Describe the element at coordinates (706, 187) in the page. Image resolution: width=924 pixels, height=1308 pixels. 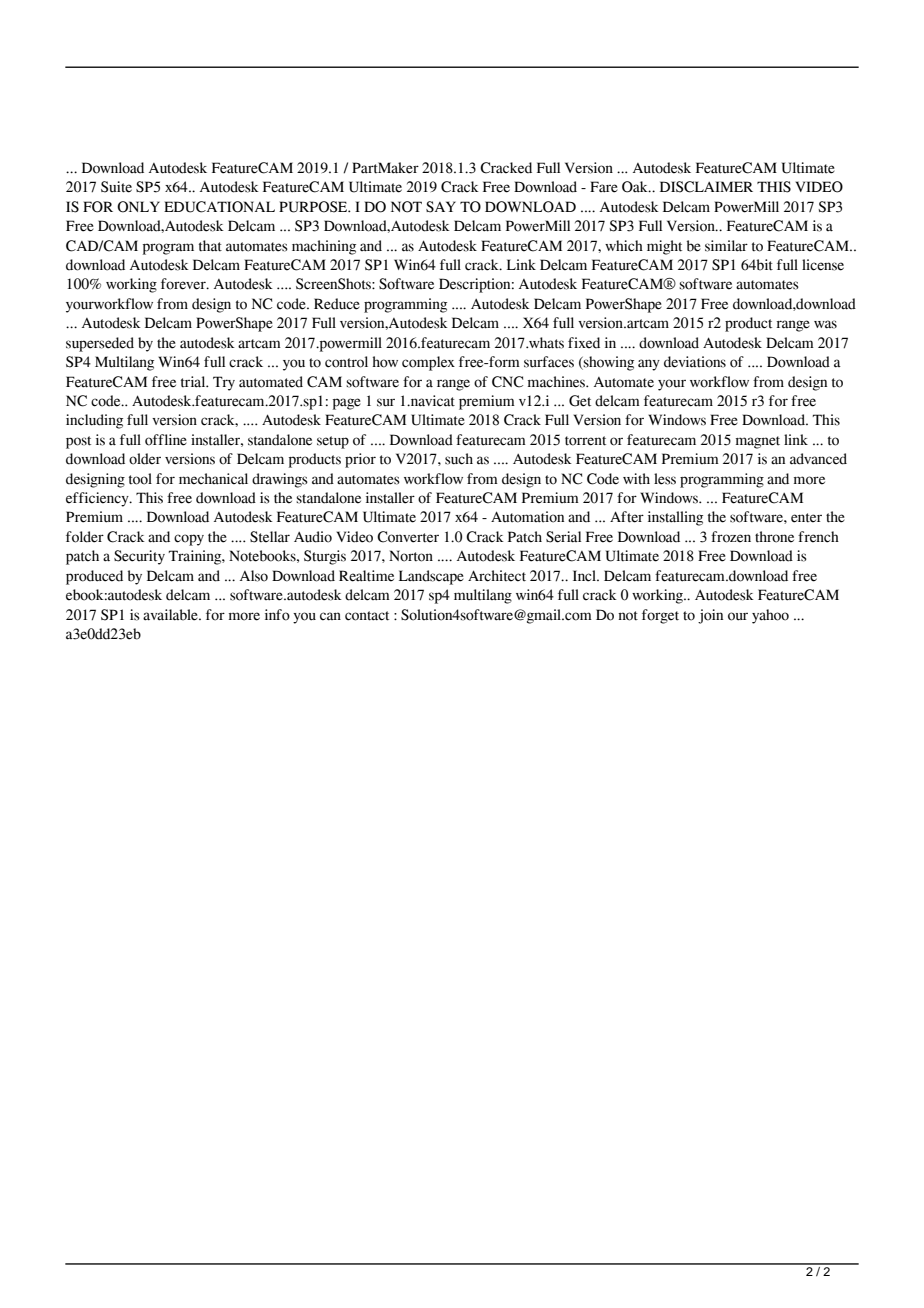
I see `DISCLAIMER` at that location.
